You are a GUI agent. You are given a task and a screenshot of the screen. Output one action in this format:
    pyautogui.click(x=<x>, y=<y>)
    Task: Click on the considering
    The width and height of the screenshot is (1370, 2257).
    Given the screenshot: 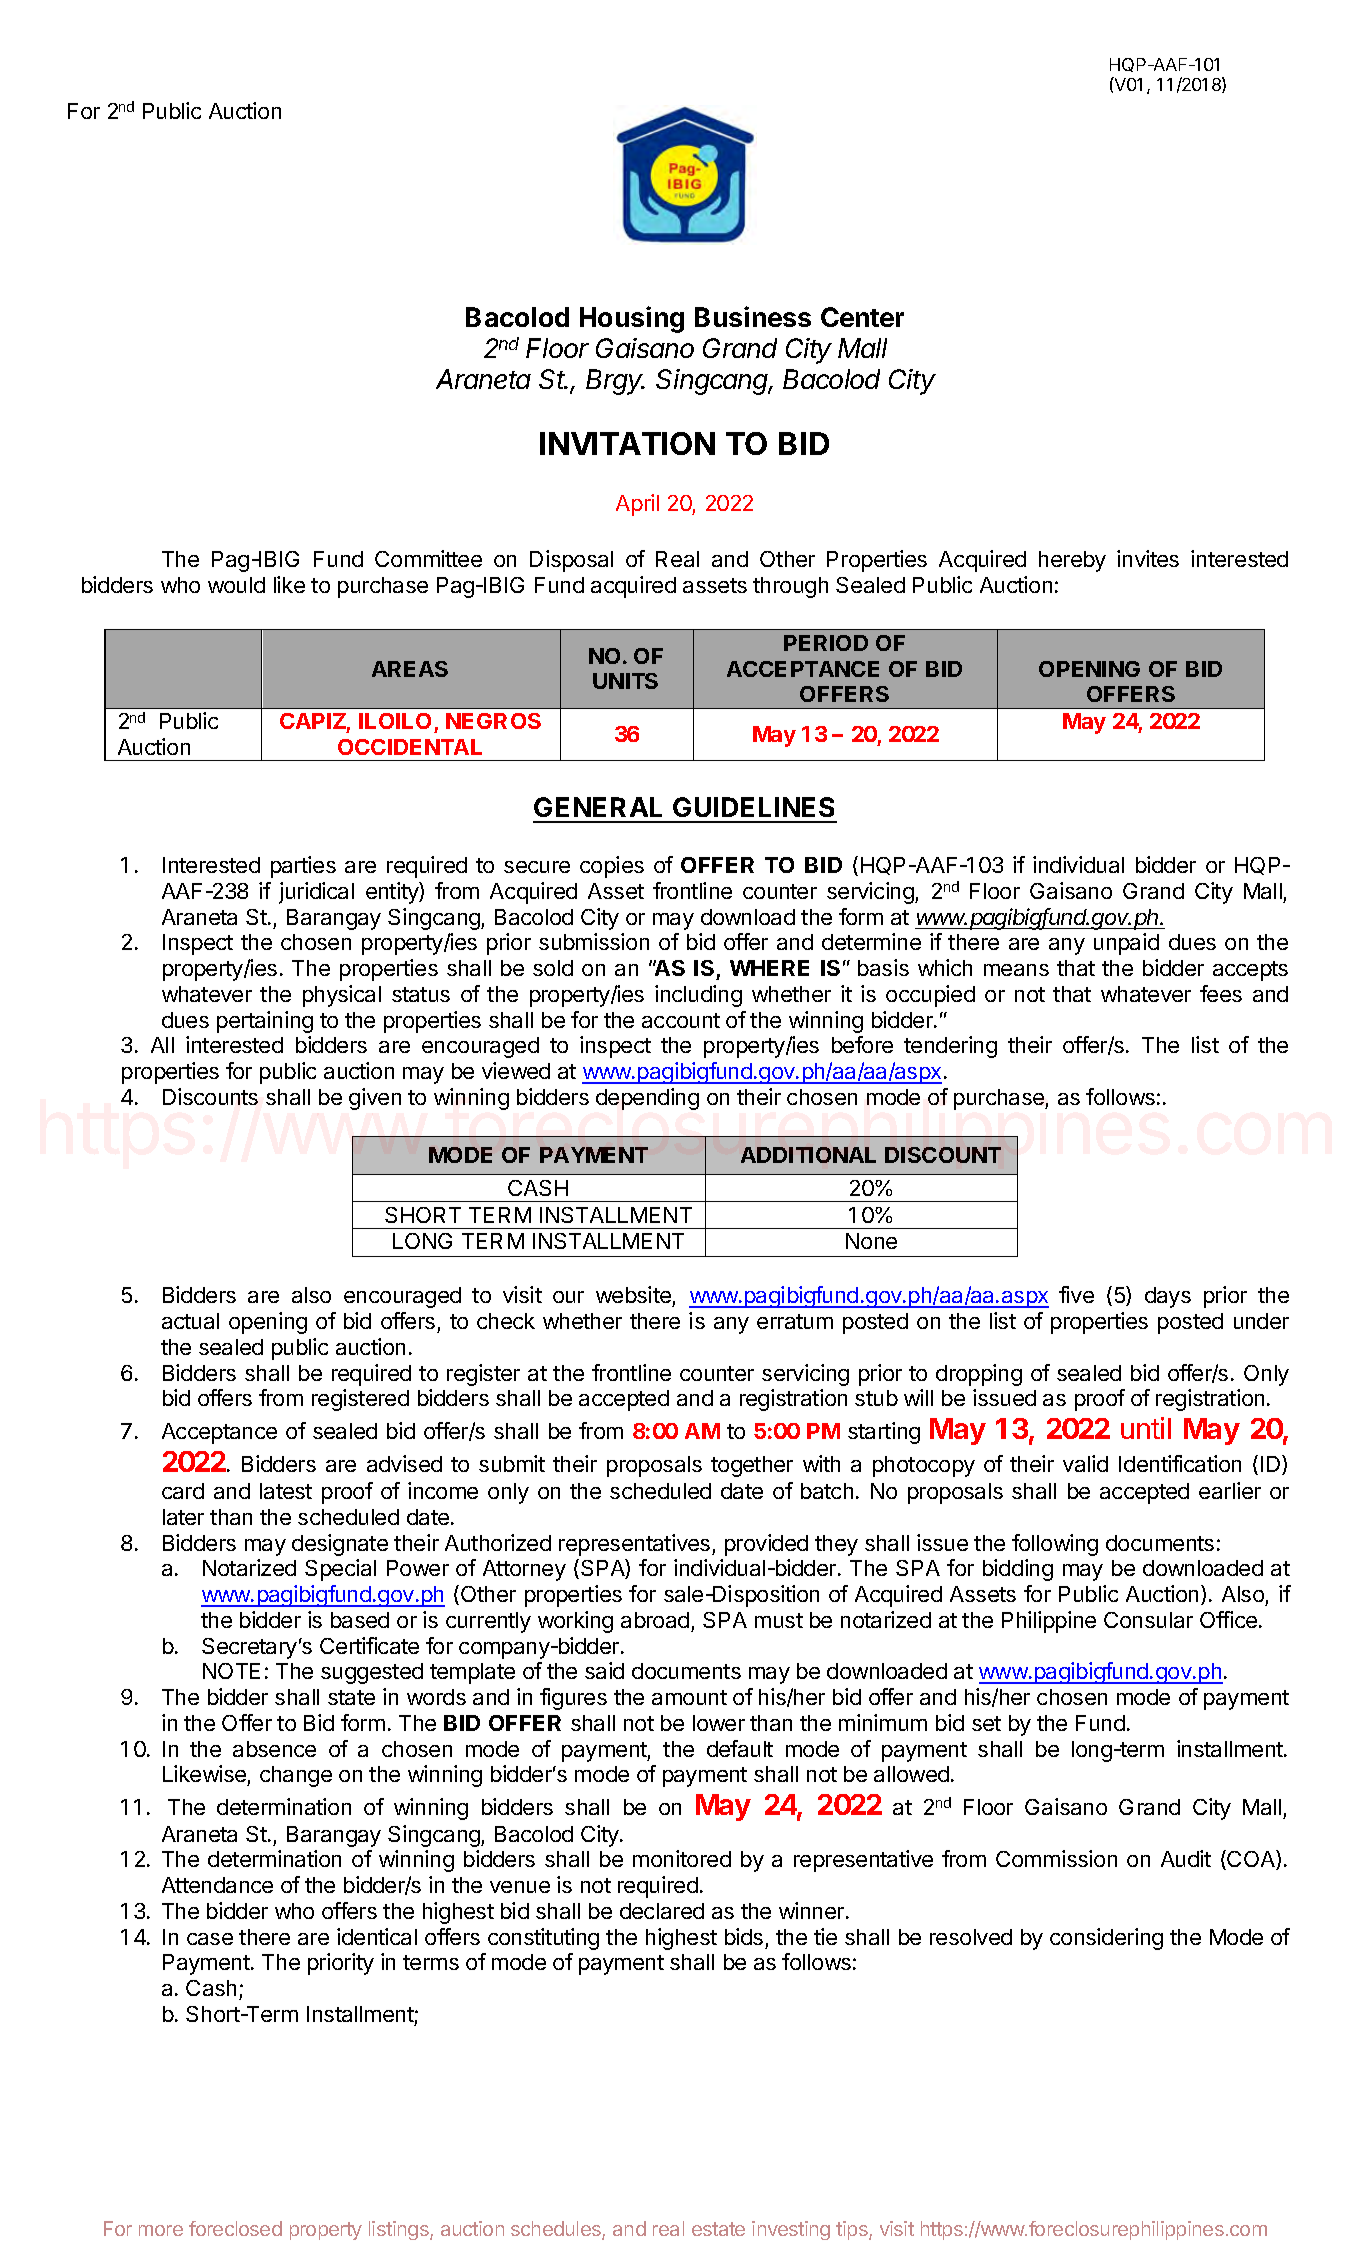 What is the action you would take?
    pyautogui.click(x=1106, y=1939)
